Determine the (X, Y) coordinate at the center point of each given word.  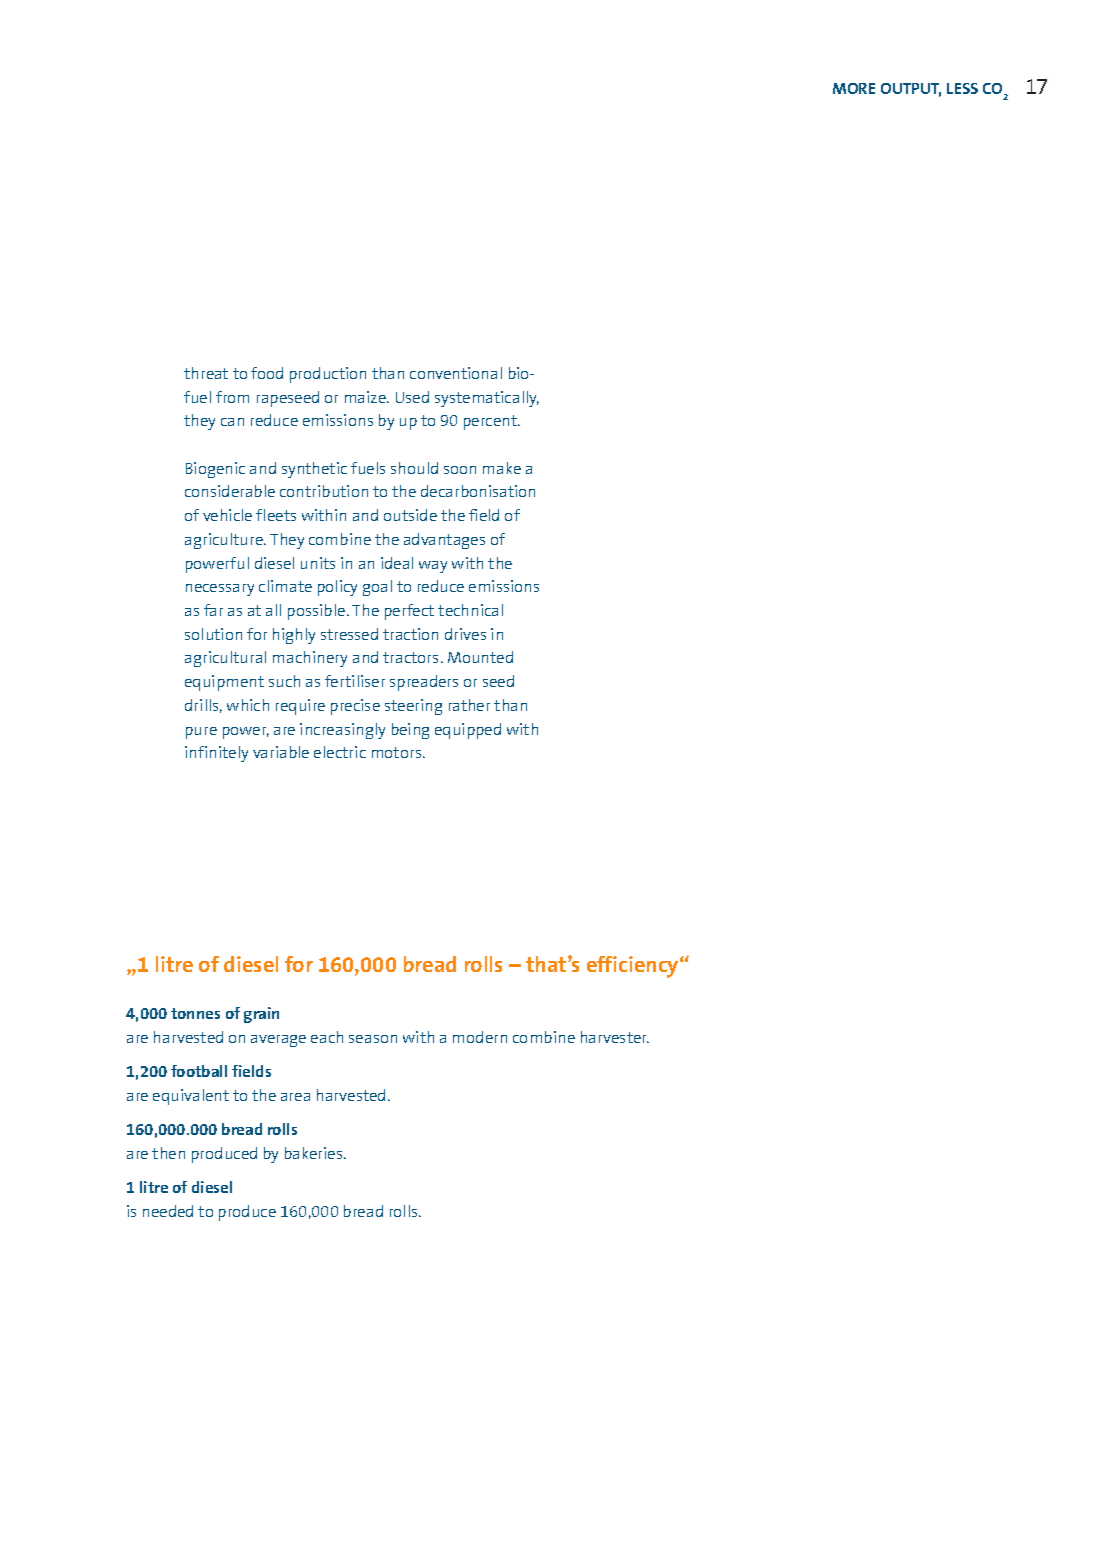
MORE (854, 88)
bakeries (315, 1153)
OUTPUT (911, 90)
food (267, 373)
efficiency (634, 967)
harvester (615, 1037)
